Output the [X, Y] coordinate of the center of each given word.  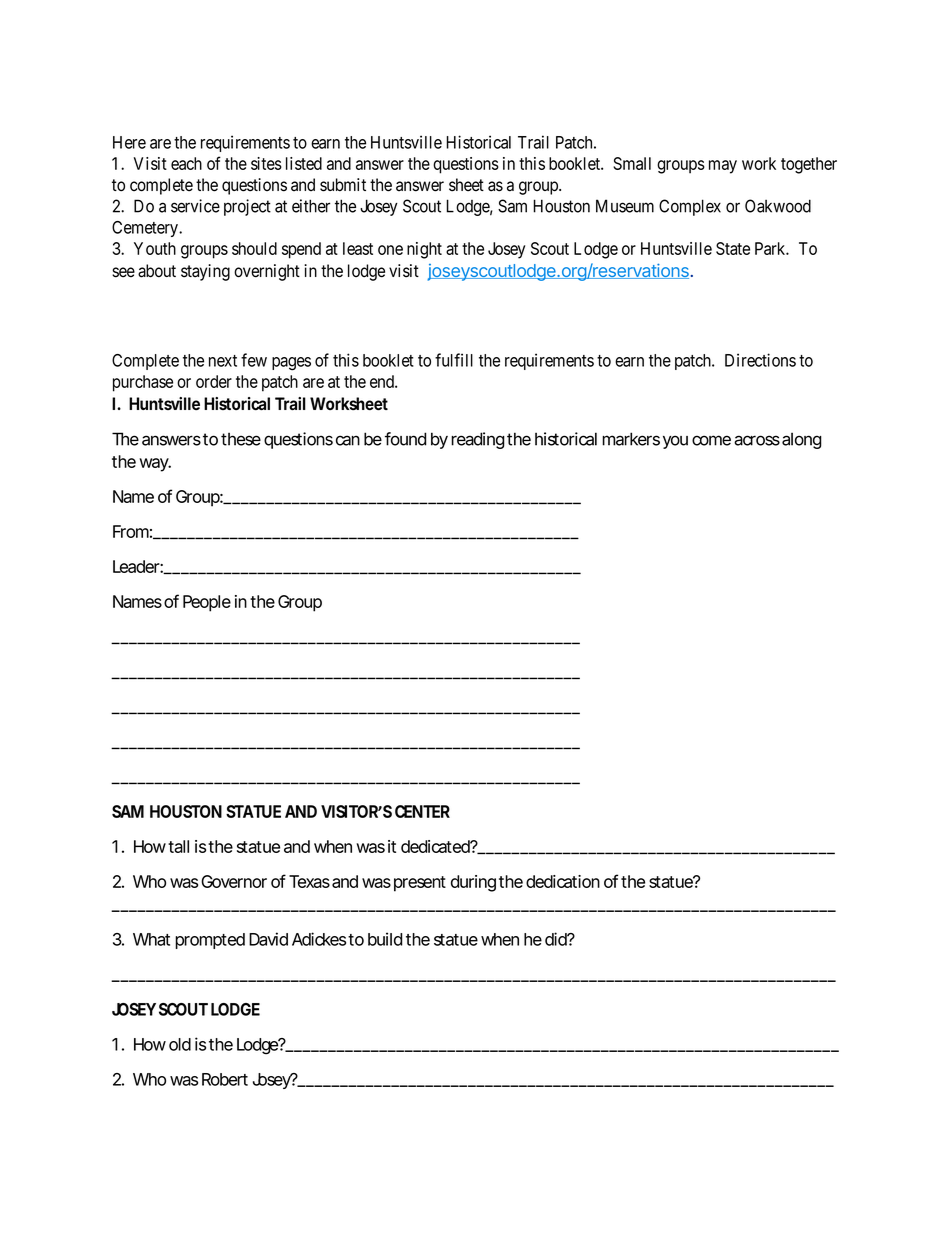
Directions [760, 360]
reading [478, 440]
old [180, 1044]
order [214, 381]
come [711, 440]
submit [343, 185]
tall [178, 846]
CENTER [422, 811]
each [186, 163]
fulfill [454, 360]
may [723, 167]
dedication [563, 881]
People [207, 603]
